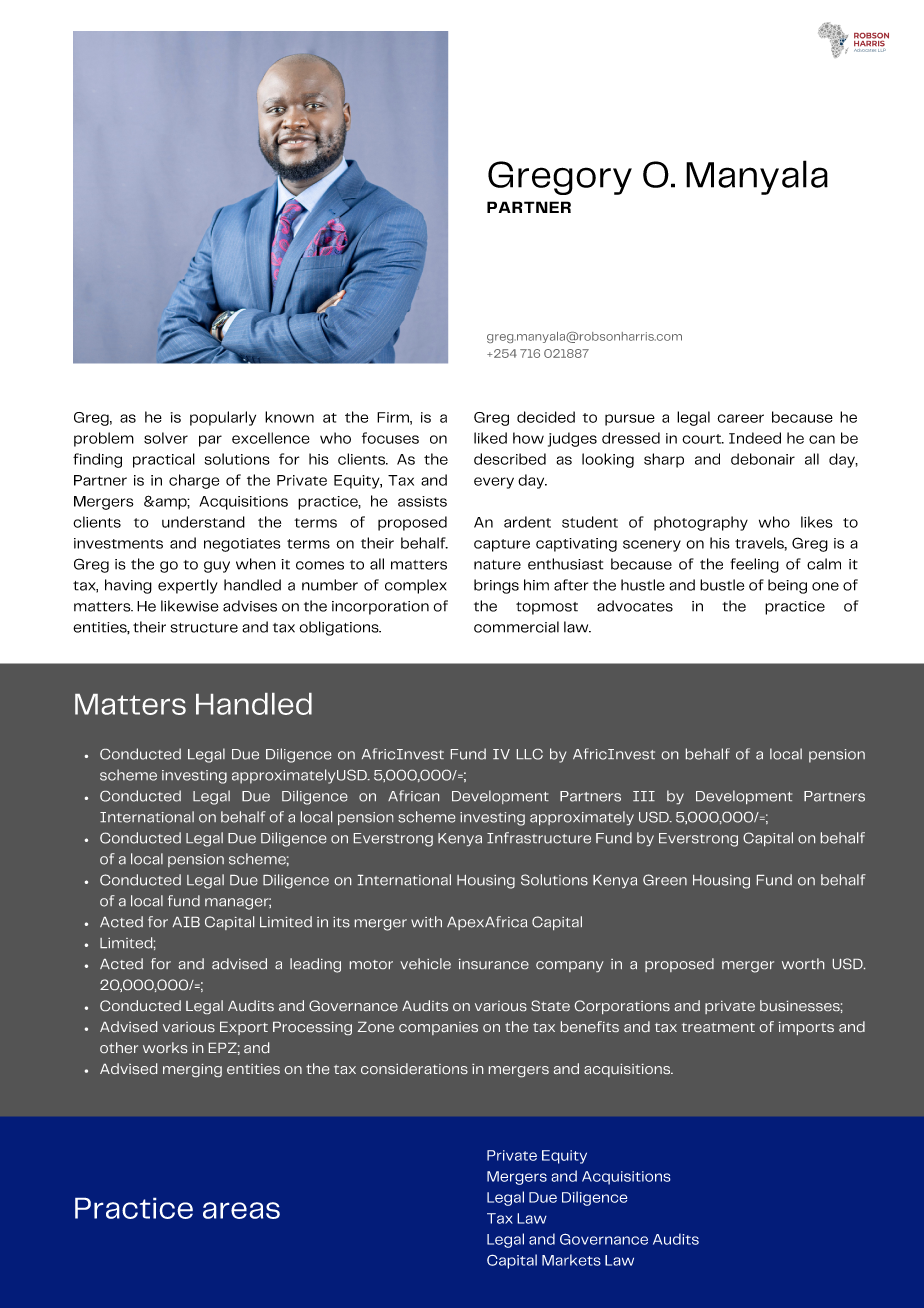 This screenshot has height=1308, width=924. I want to click on likewise, so click(189, 606).
